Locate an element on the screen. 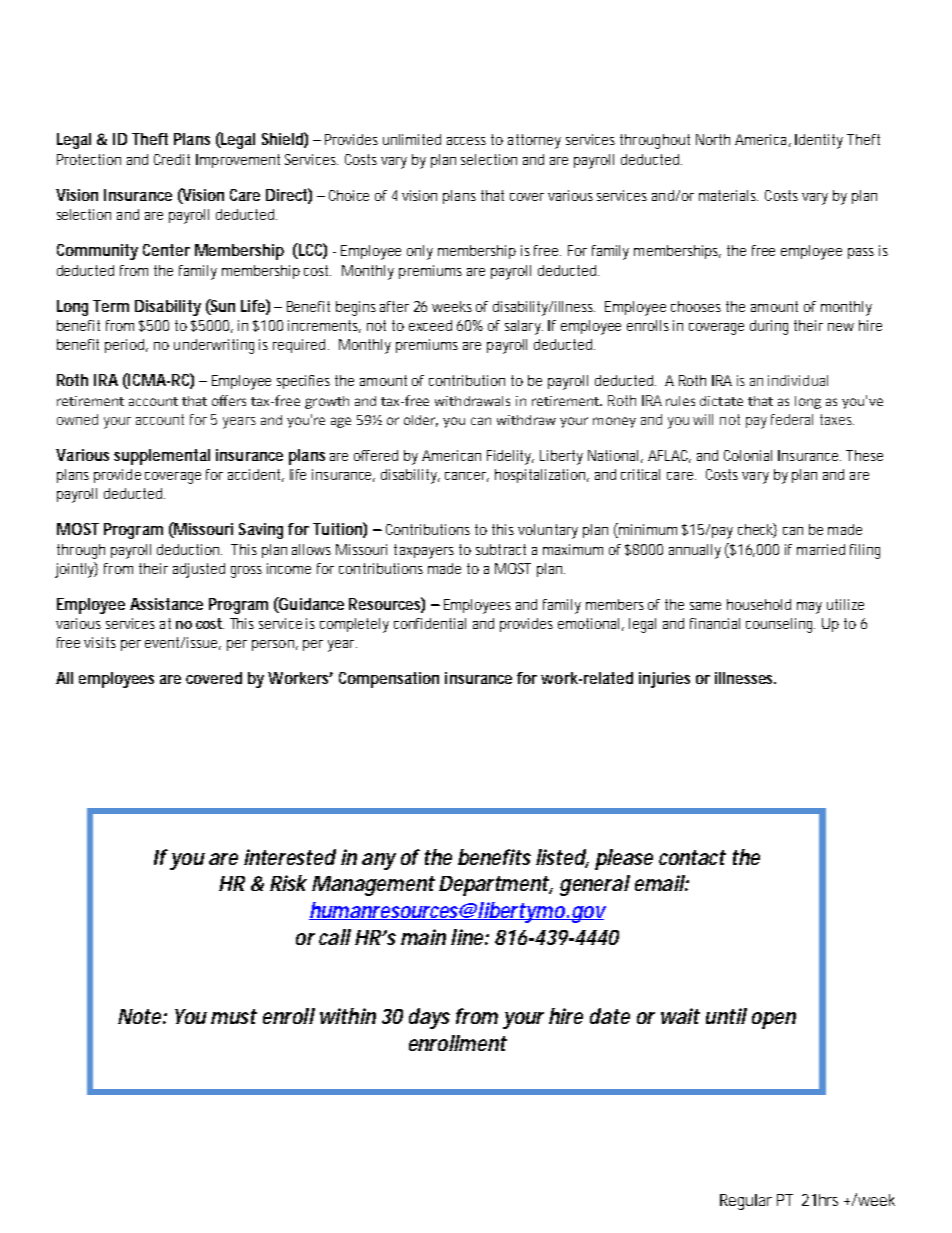 The height and width of the screenshot is (1233, 952). days is located at coordinates (429, 1018).
